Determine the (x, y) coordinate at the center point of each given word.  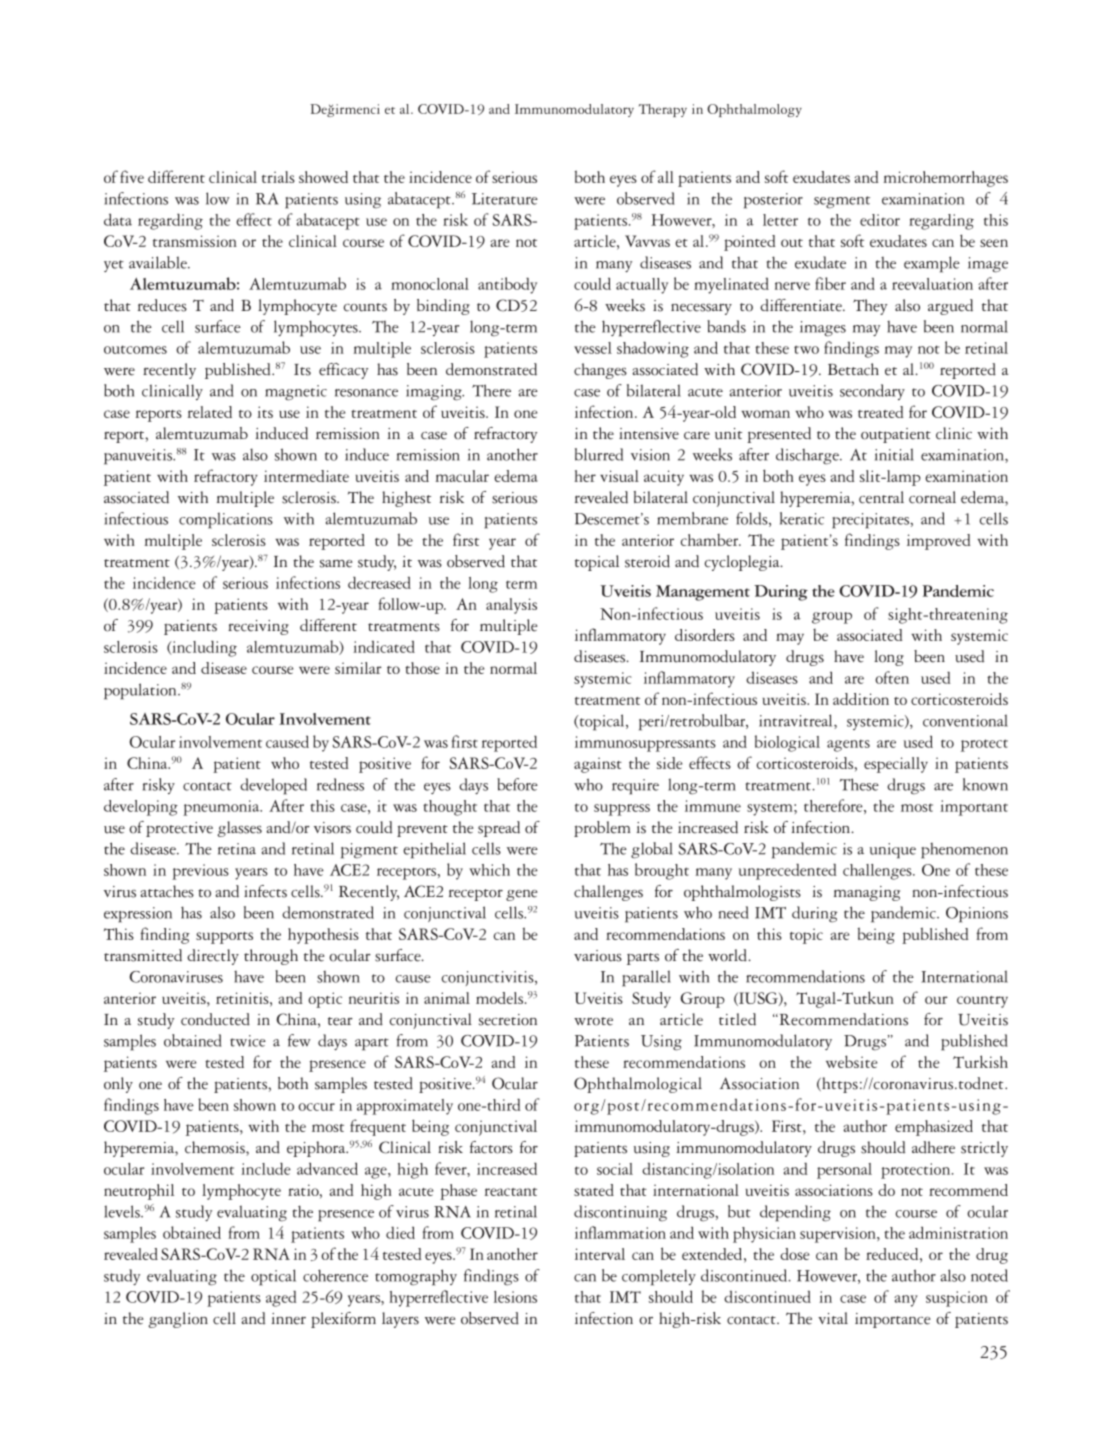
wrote (593, 1021)
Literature (505, 199)
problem (602, 829)
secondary (872, 392)
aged (281, 1299)
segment (842, 202)
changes (600, 371)
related (210, 412)
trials (278, 177)
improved (939, 542)
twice (248, 1041)
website (851, 1061)
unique (893, 851)
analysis (511, 606)
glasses (239, 829)
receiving (258, 627)
